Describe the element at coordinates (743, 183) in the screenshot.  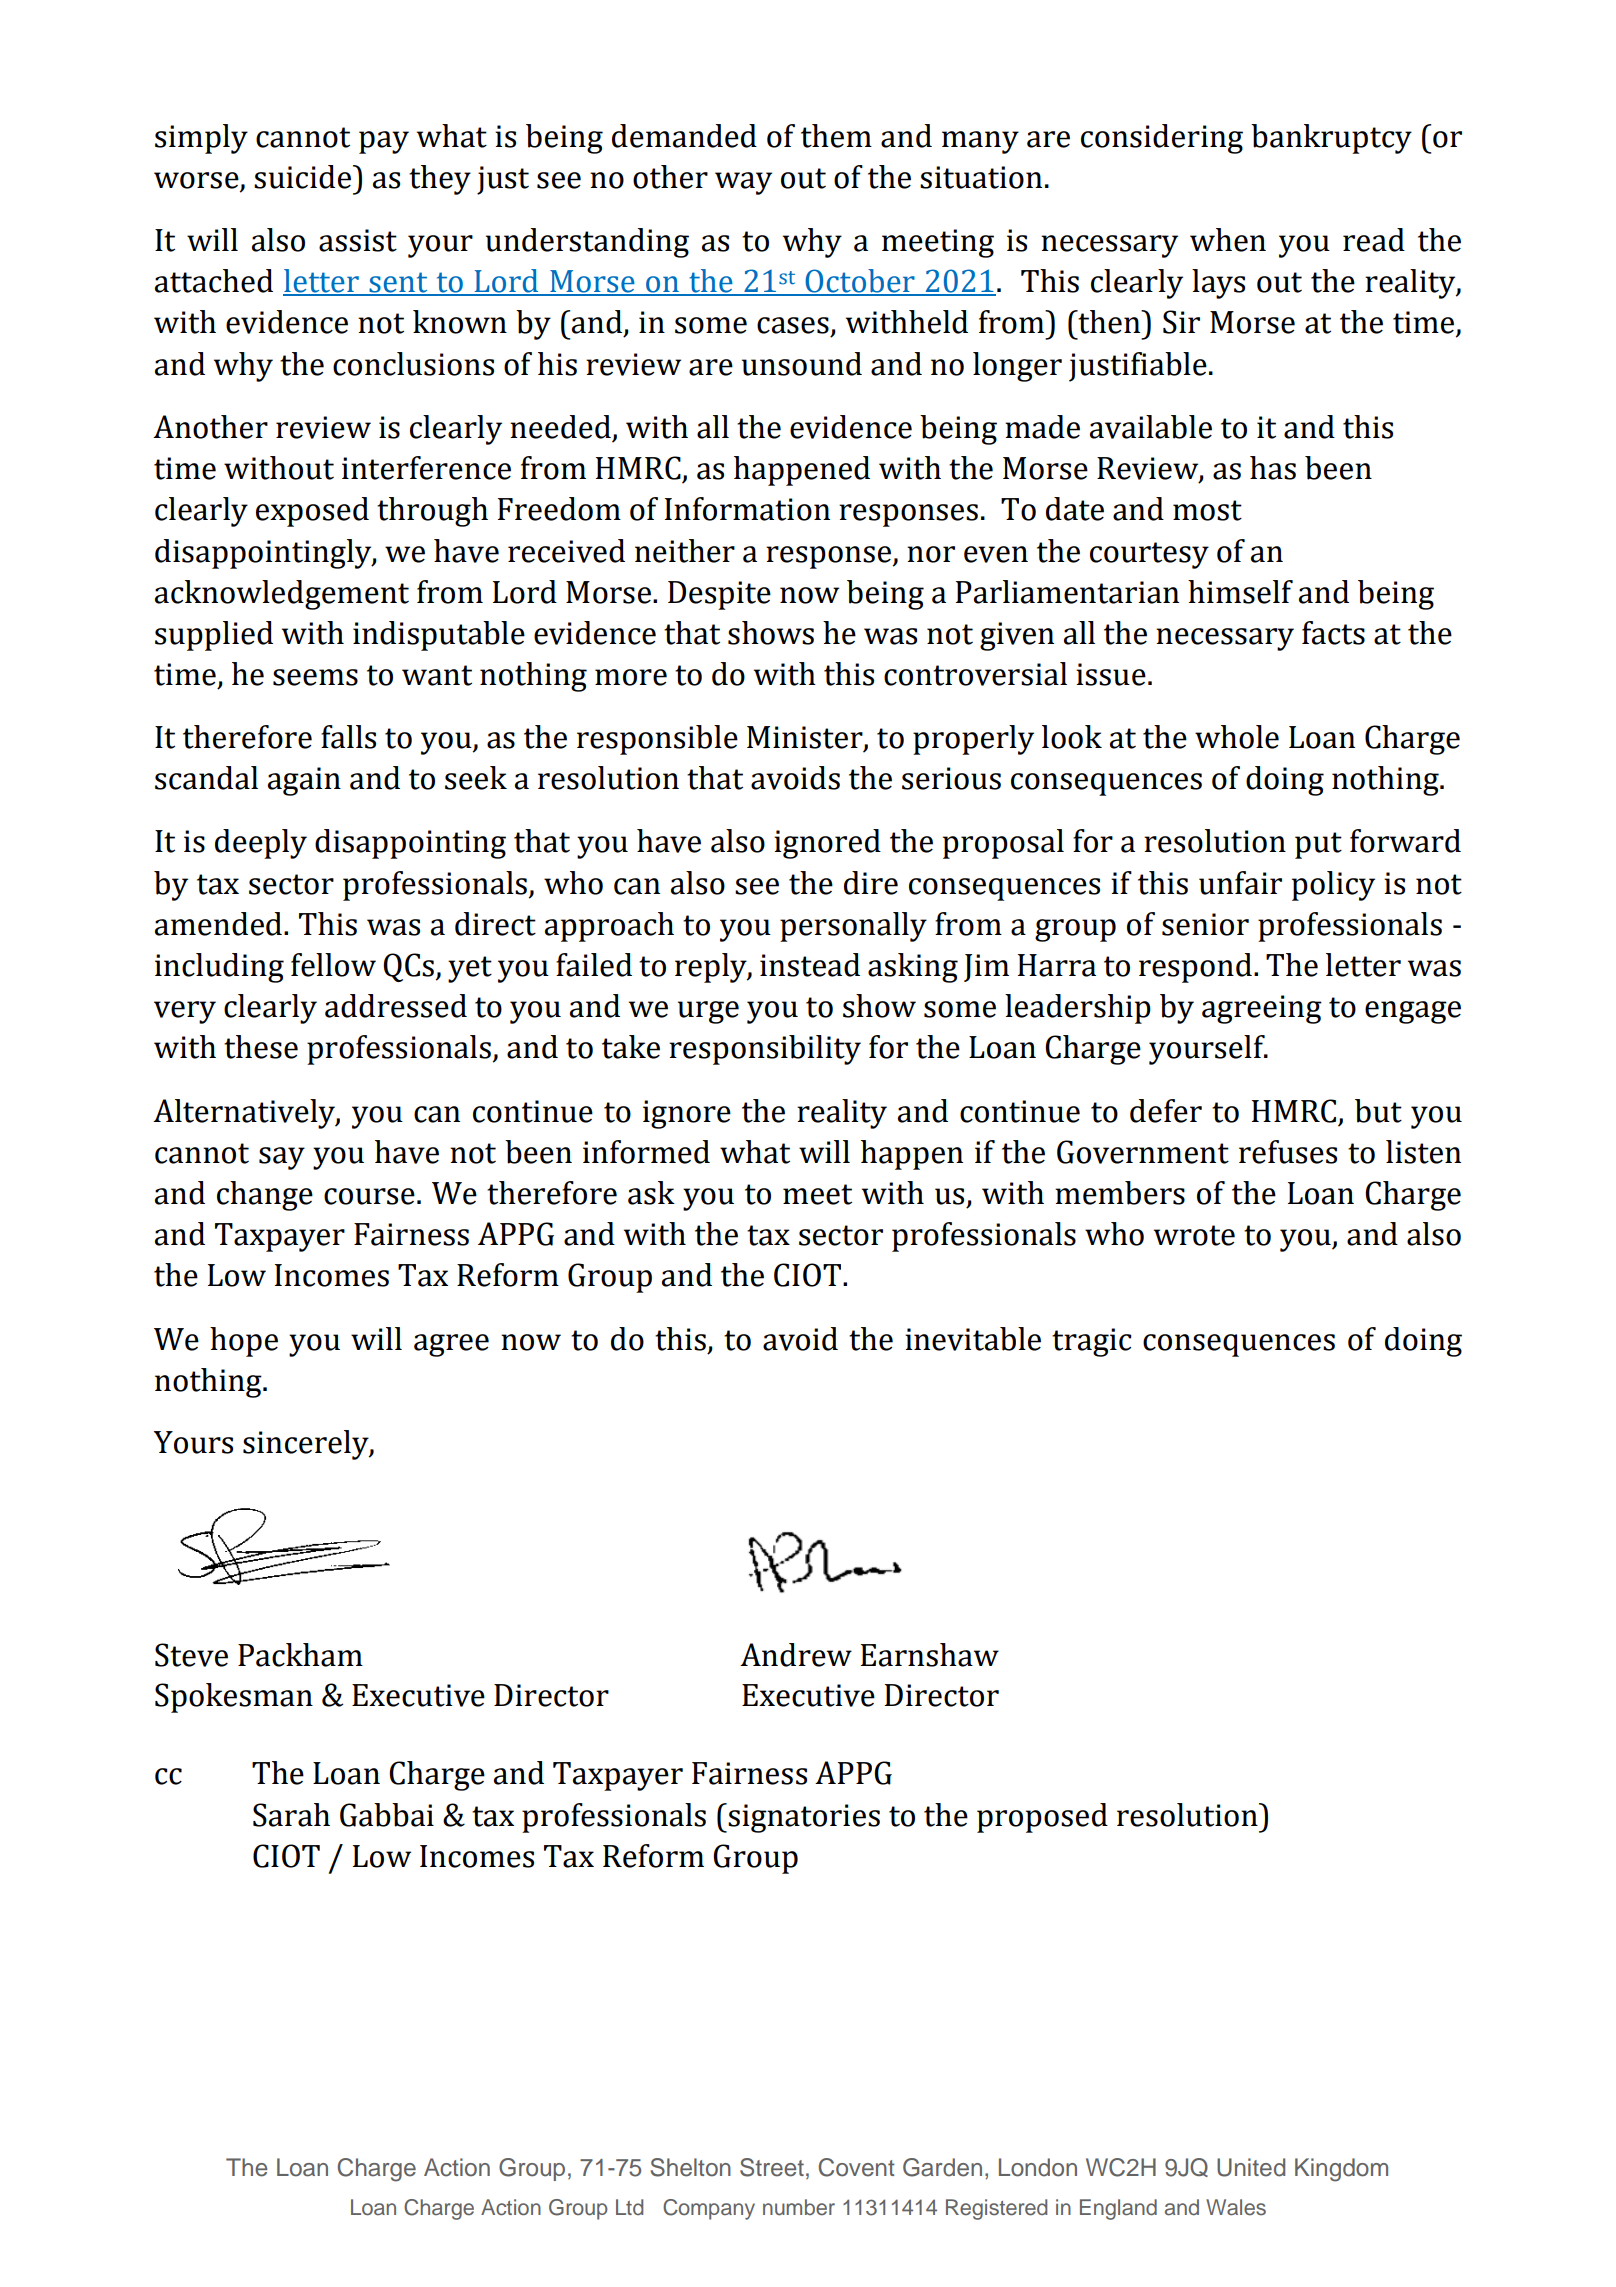
I see `way` at that location.
